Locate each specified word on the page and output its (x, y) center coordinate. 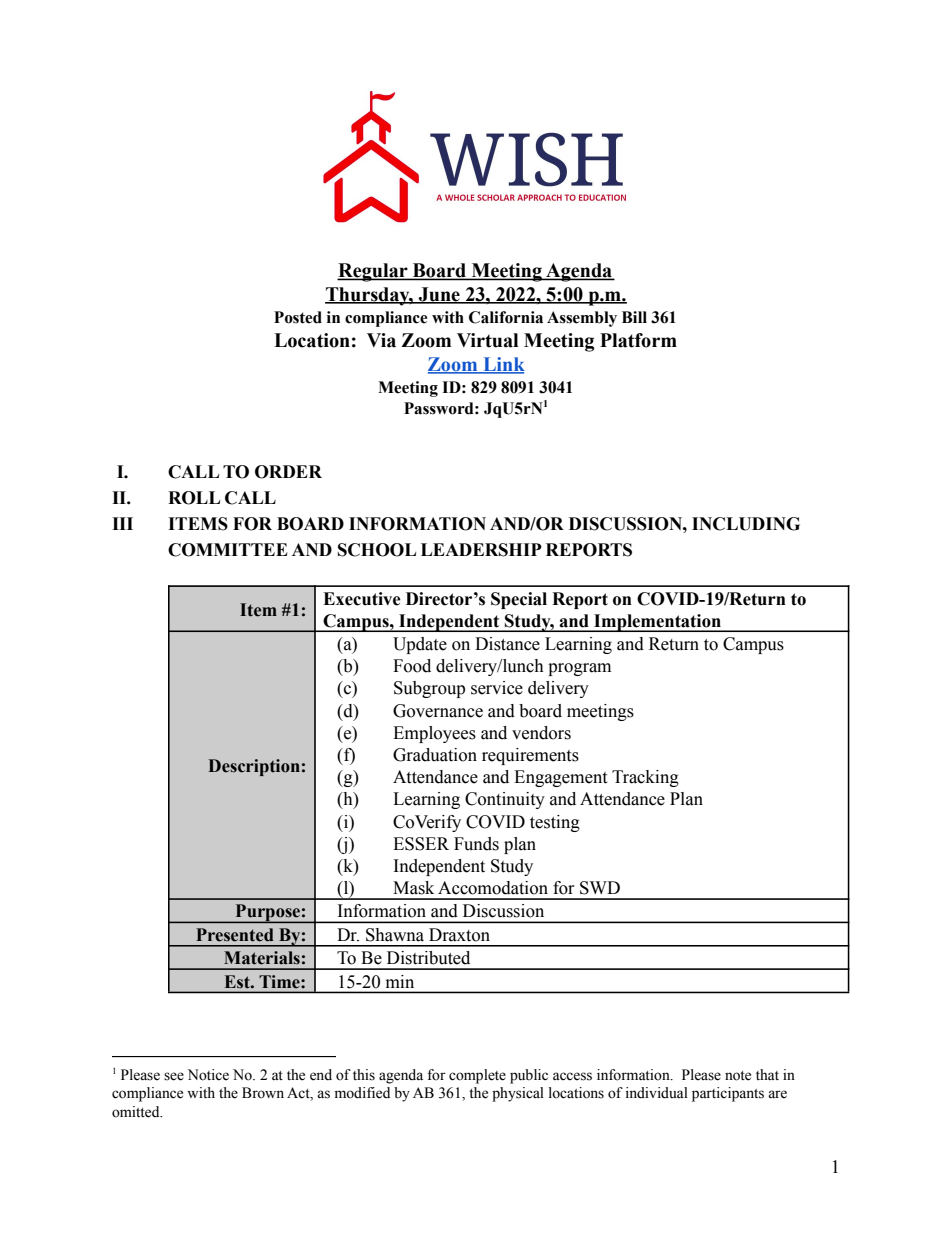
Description (254, 767)
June (439, 295)
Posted (298, 317)
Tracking (645, 778)
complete (477, 1076)
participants (728, 1094)
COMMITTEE (228, 550)
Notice (208, 1075)
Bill (634, 317)
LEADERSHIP (481, 550)
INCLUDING (746, 524)
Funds (476, 844)
